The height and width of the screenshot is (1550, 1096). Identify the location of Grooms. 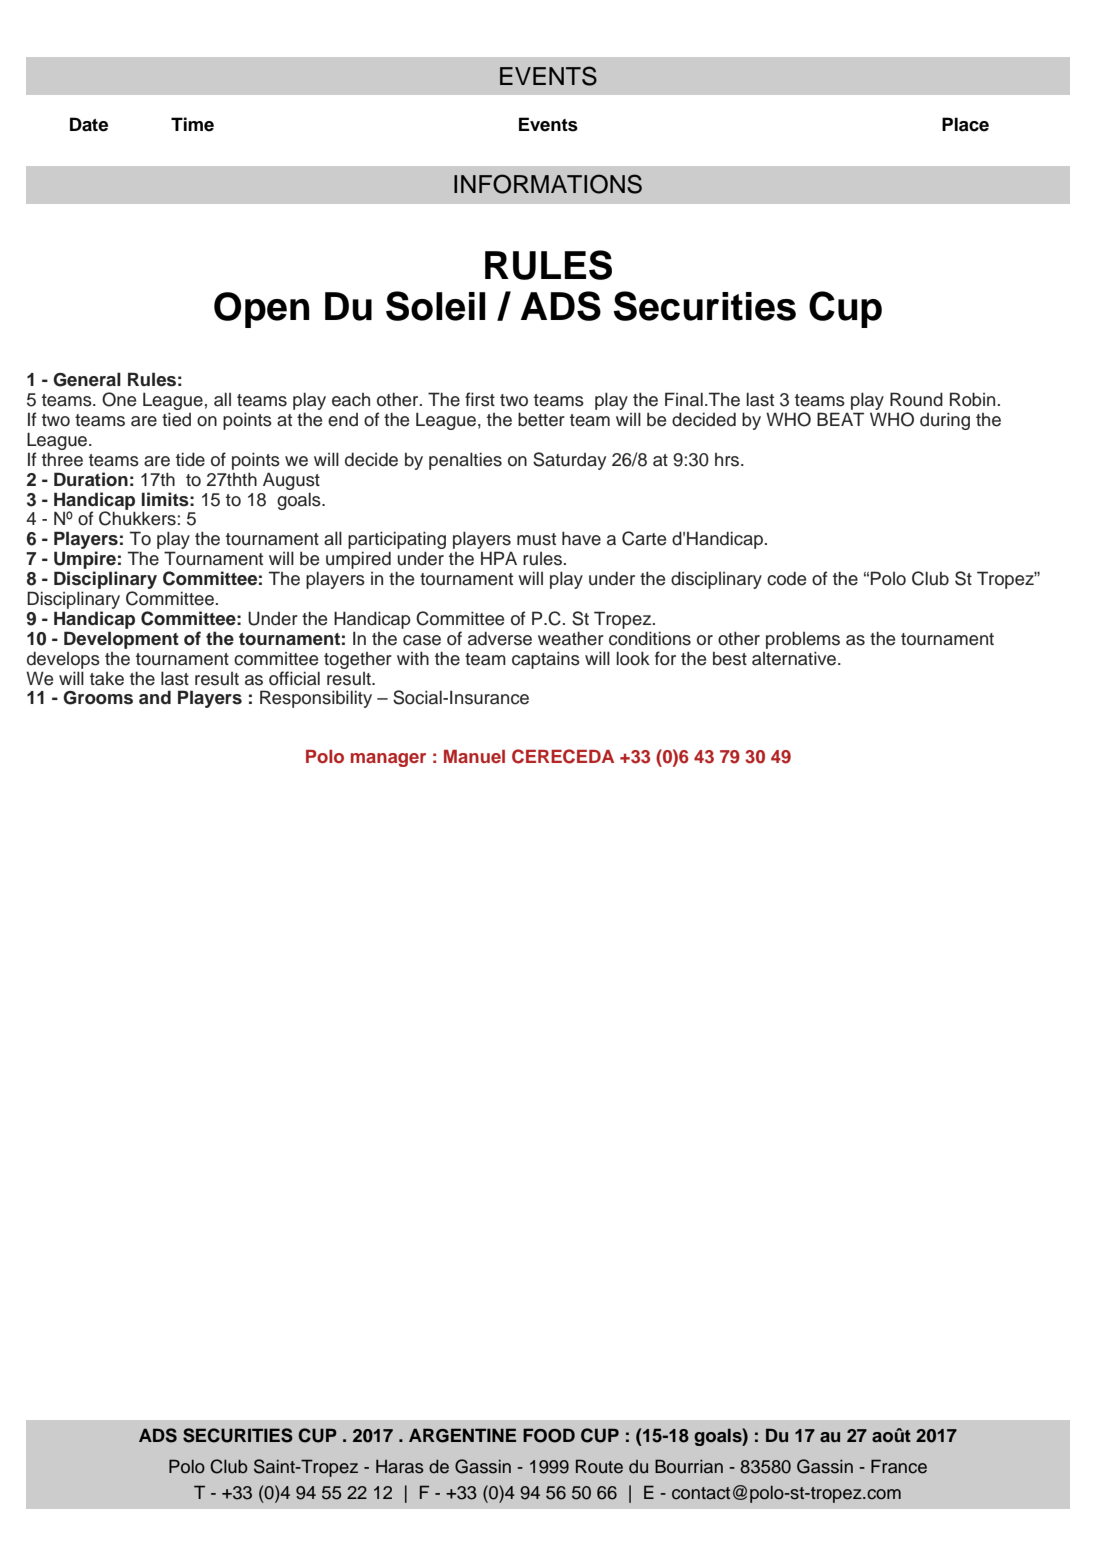
(98, 698).
